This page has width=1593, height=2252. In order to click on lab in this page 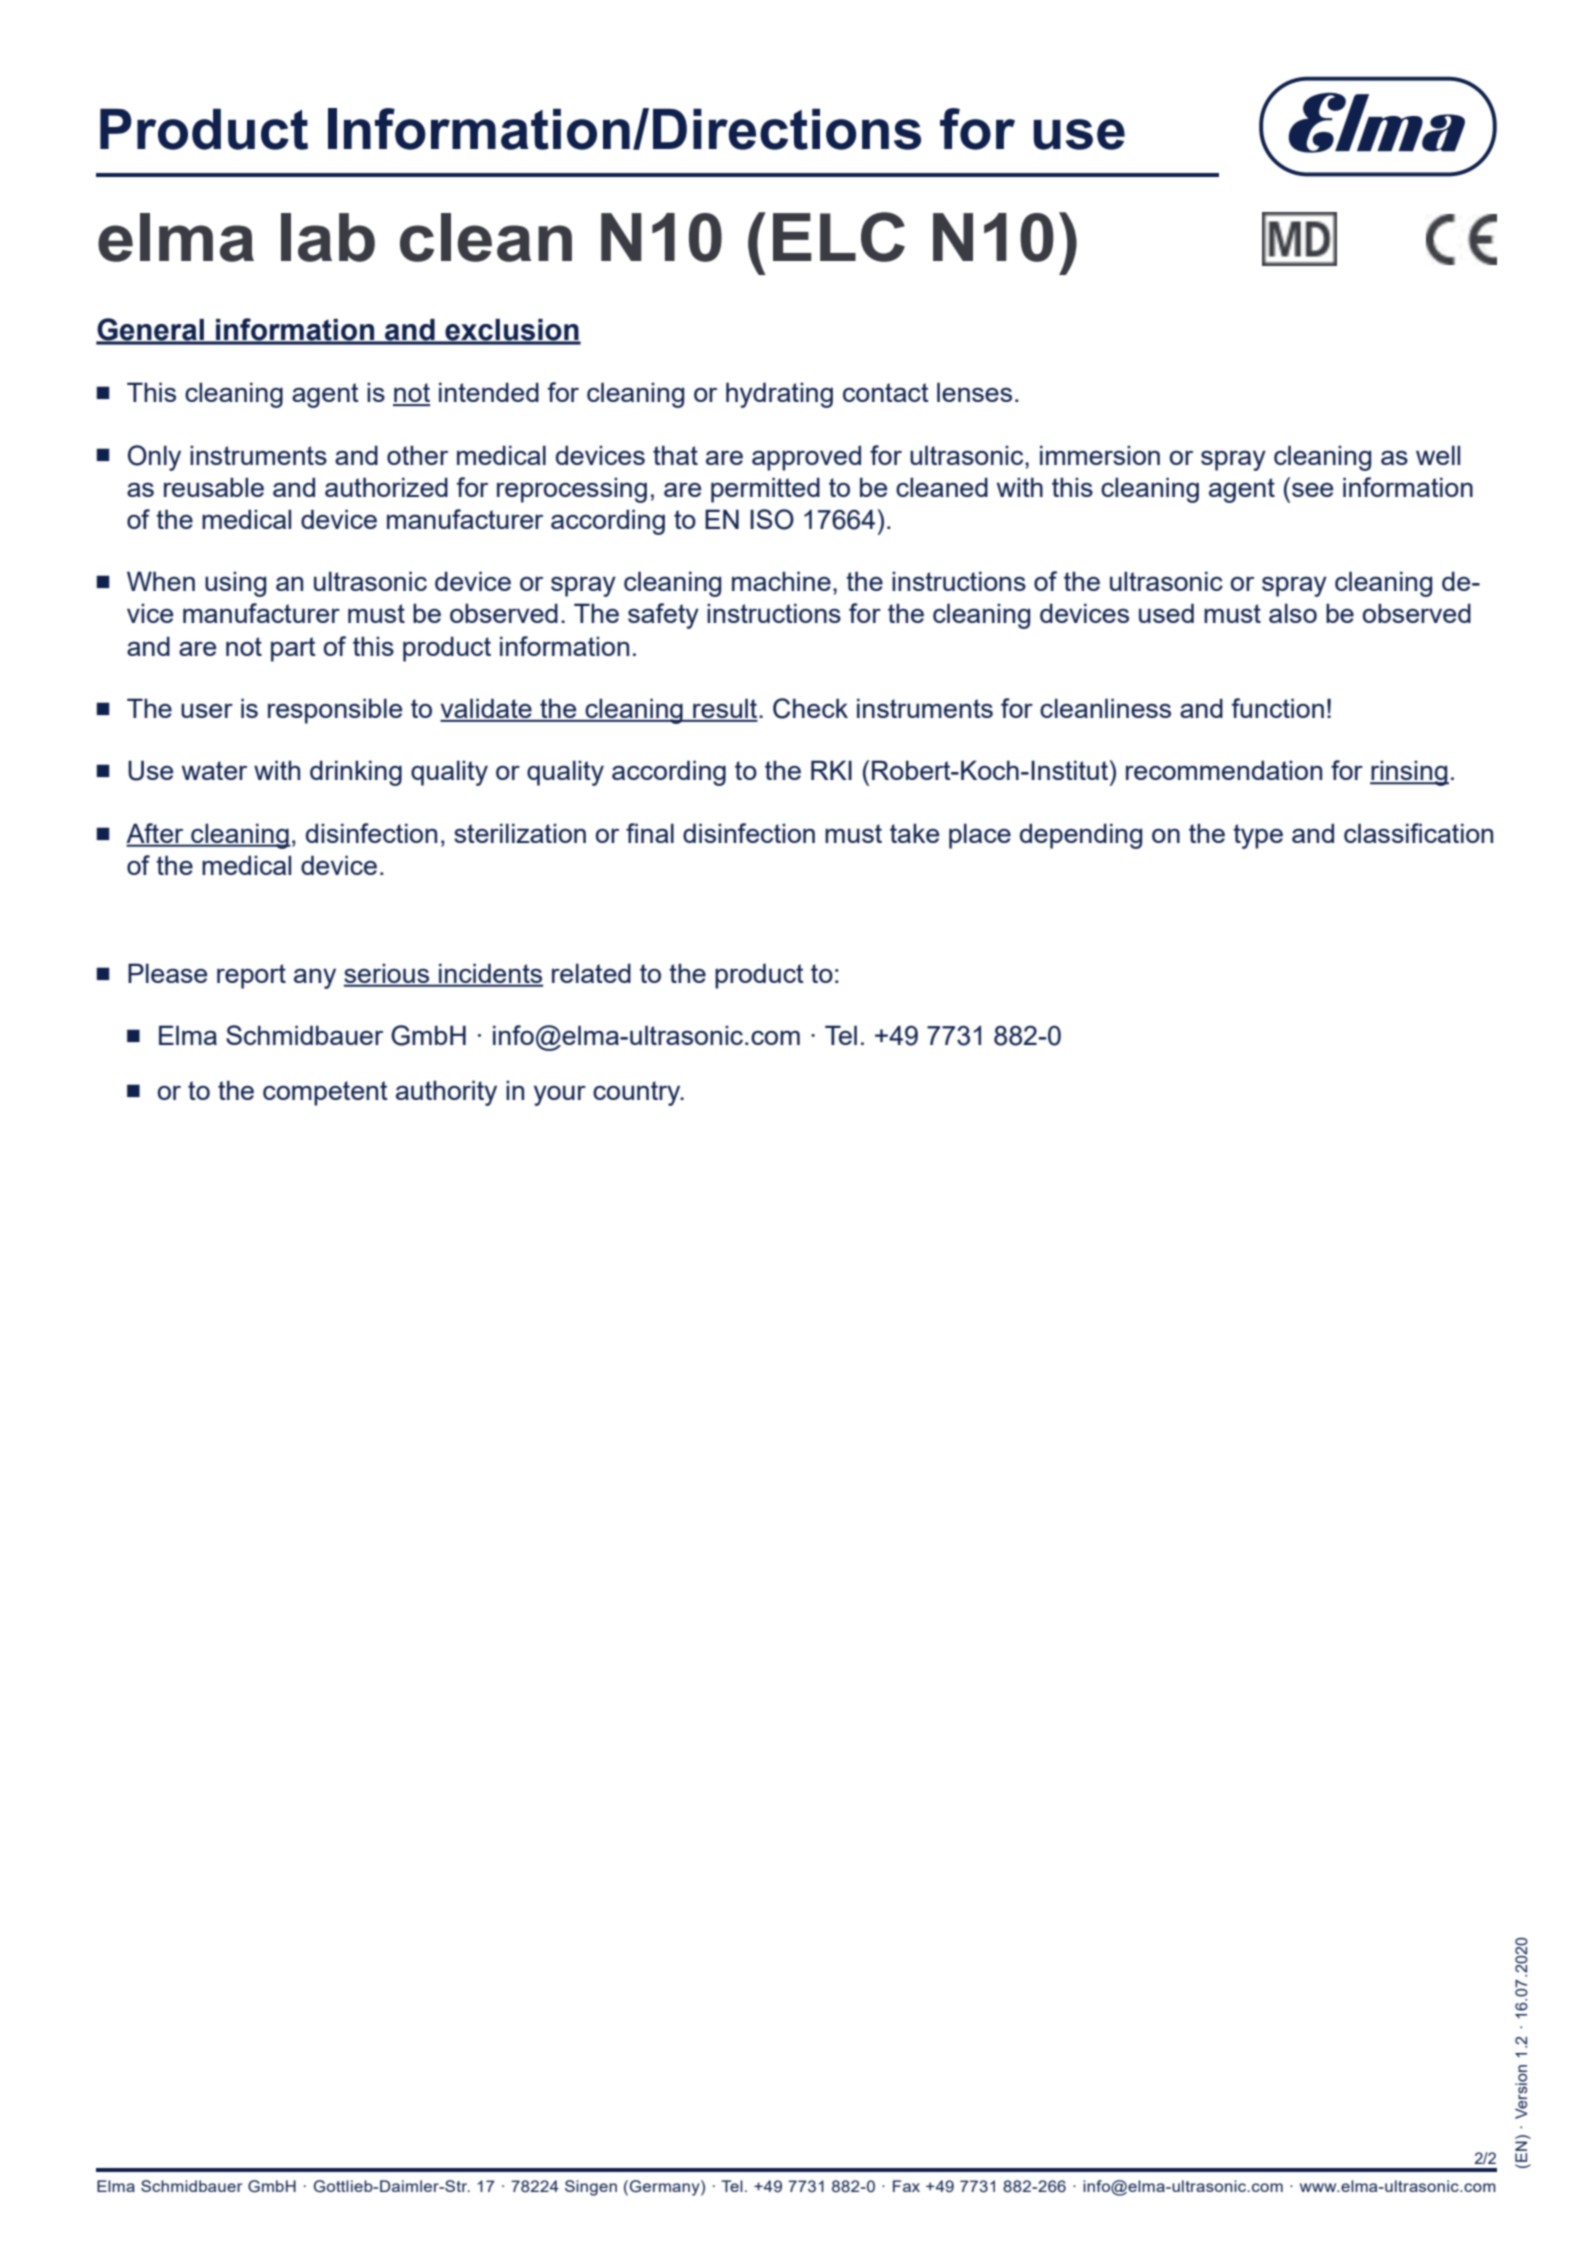, I will do `click(328, 237)`.
